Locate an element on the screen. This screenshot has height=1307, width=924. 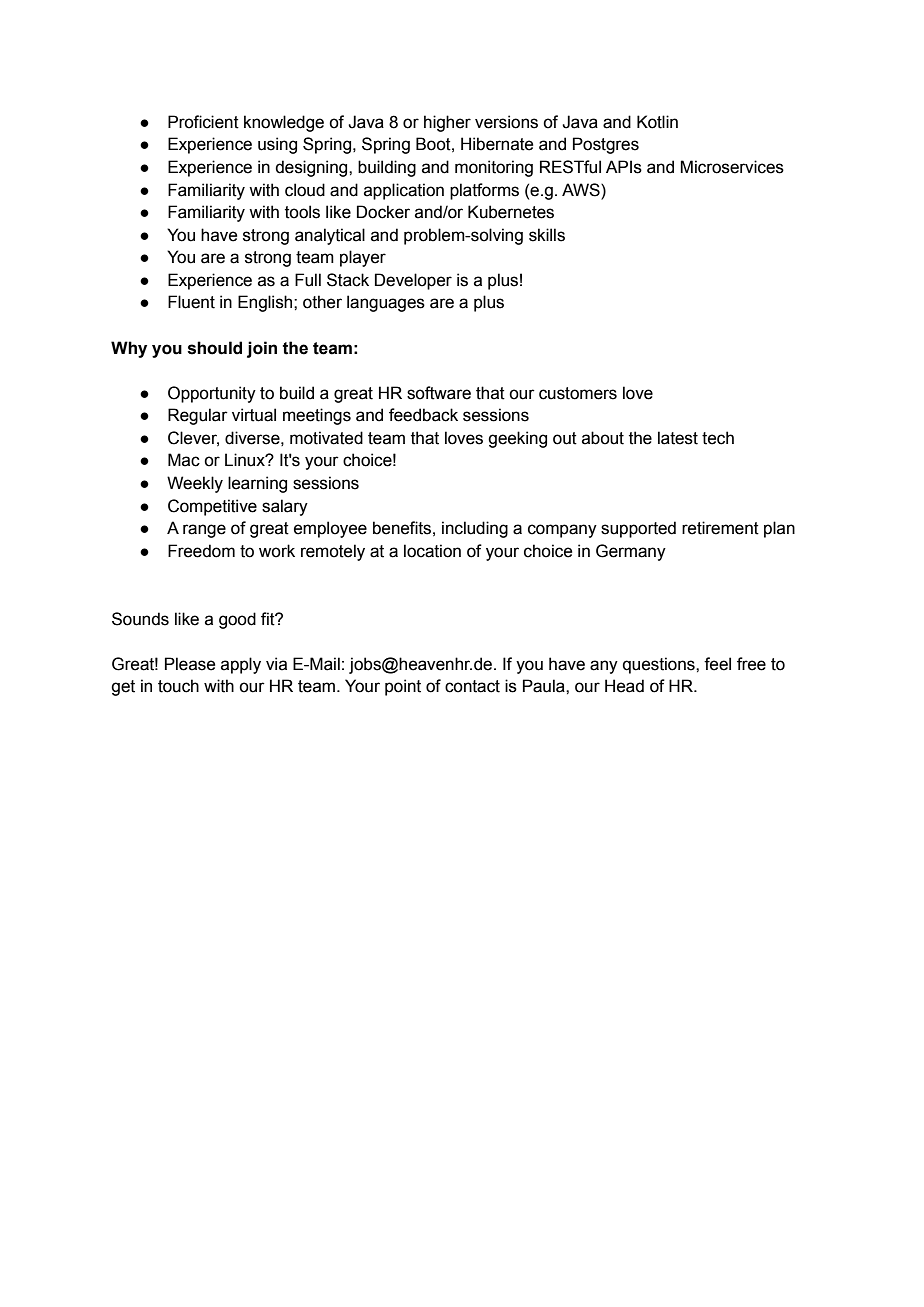
range is located at coordinates (204, 531).
